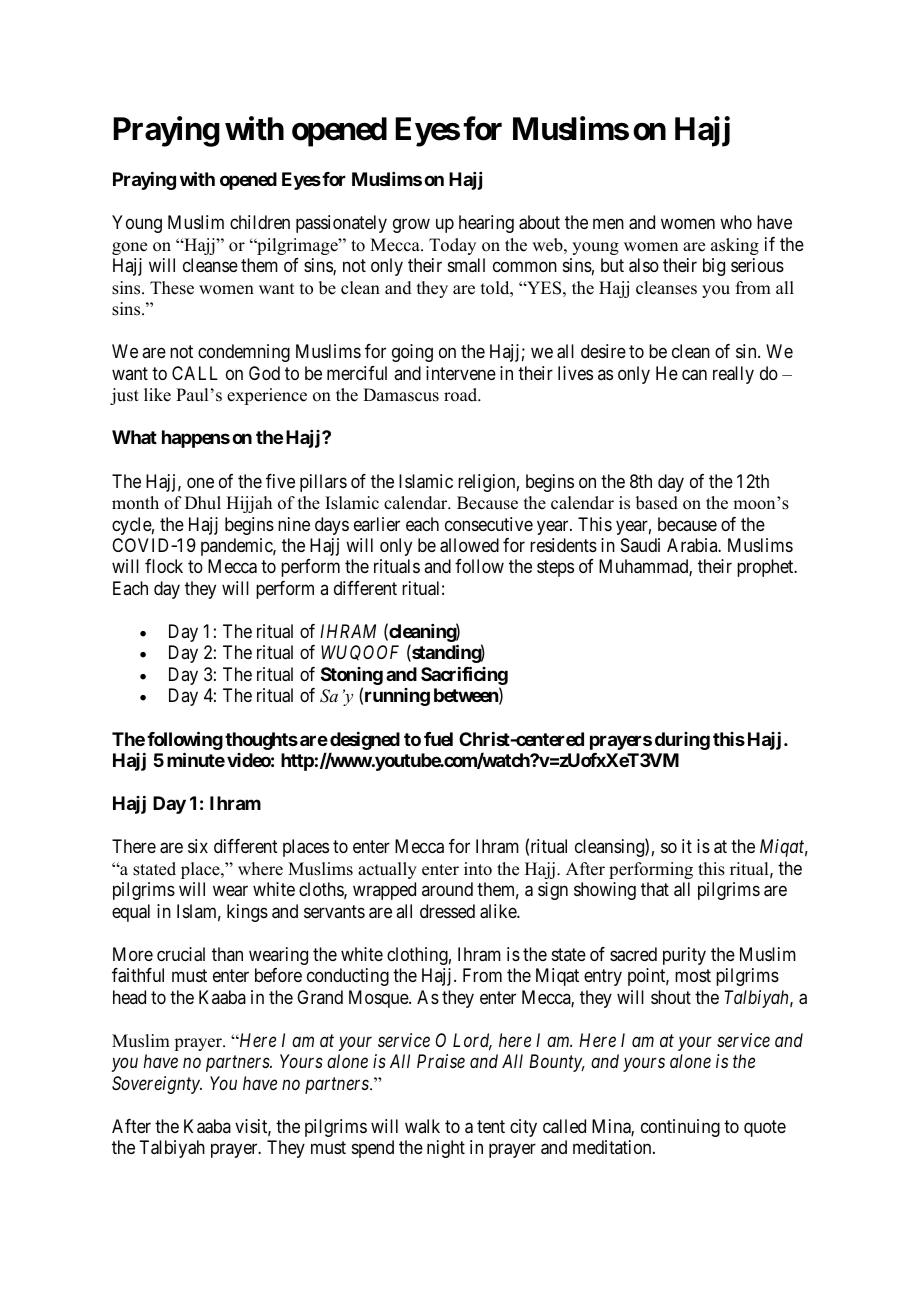  What do you see at coordinates (447, 911) in the document?
I see `dressed` at bounding box center [447, 911].
